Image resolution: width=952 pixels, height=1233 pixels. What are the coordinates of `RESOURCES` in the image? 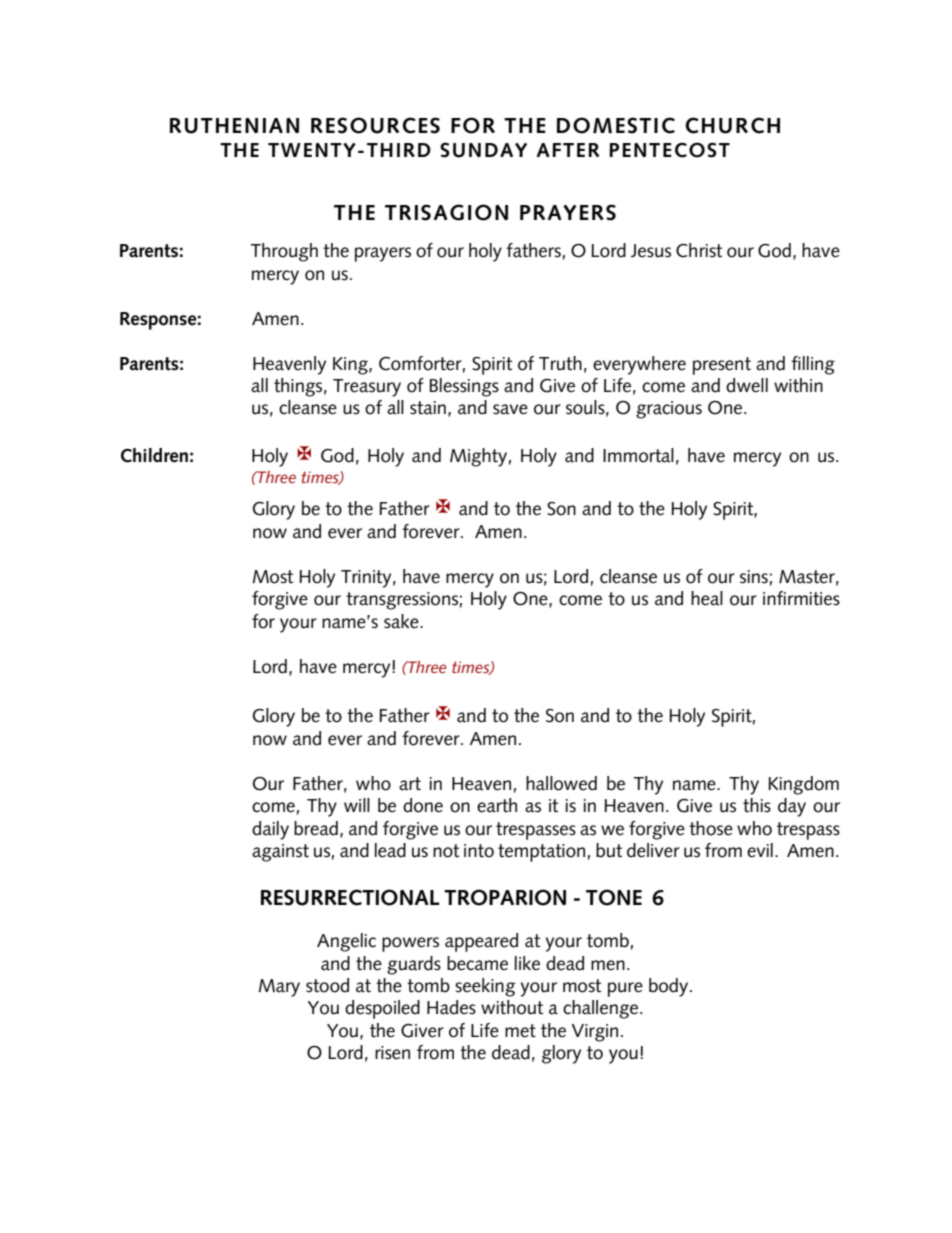 It's located at (375, 125).
